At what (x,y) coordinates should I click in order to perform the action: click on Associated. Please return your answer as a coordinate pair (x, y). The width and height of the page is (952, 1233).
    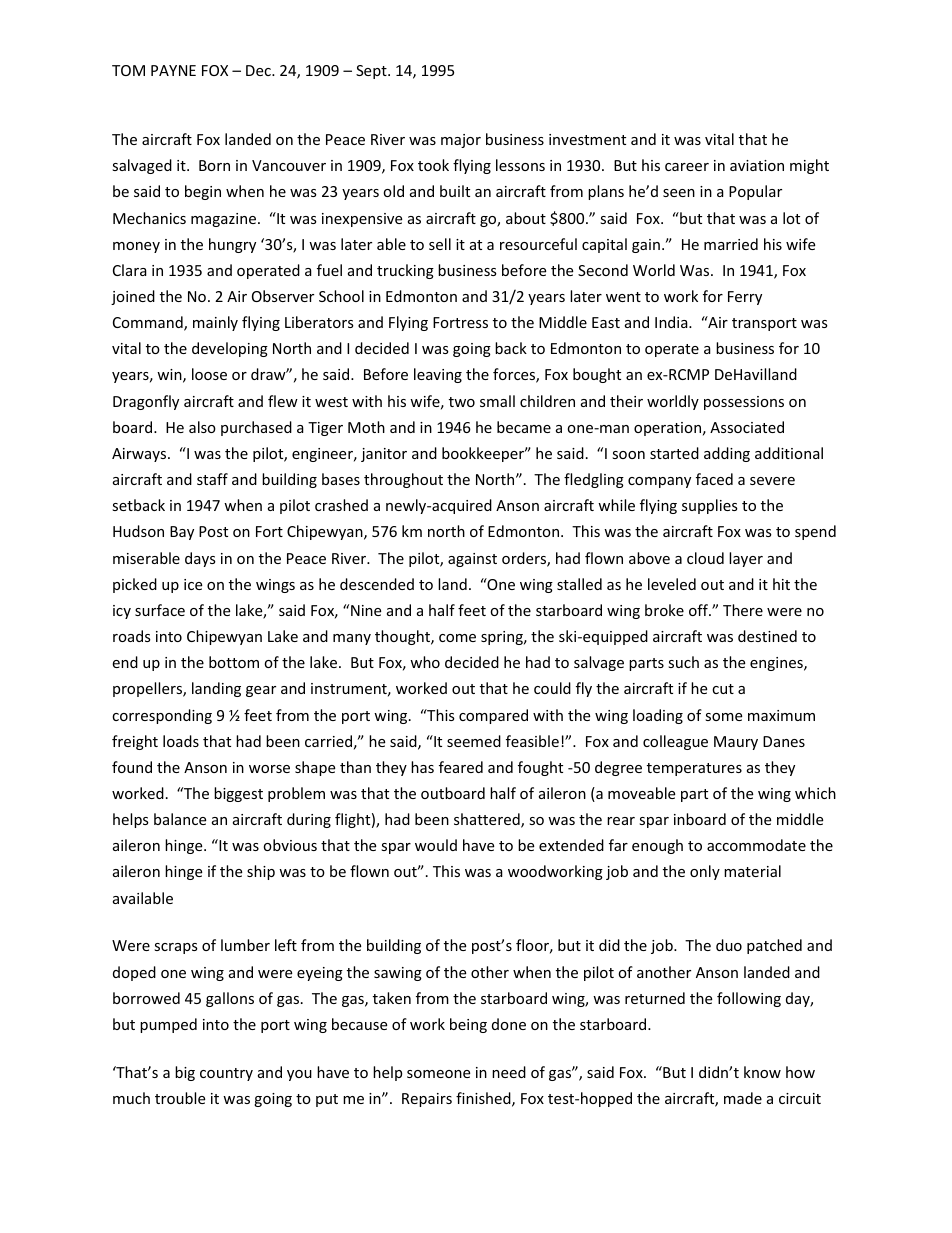
    Looking at the image, I should click on (747, 427).
